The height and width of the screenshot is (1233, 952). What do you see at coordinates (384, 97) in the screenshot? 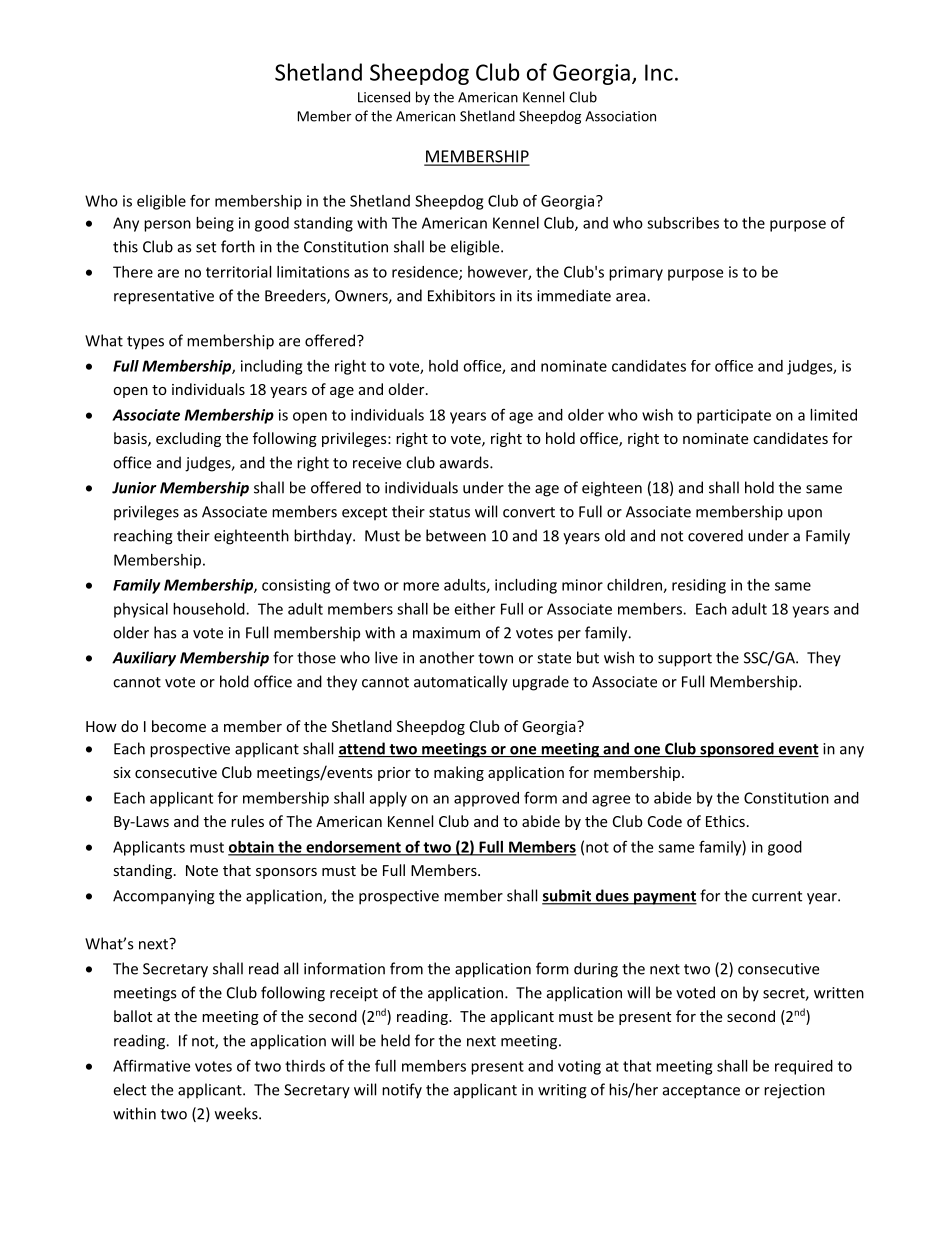
I see `Licensed` at bounding box center [384, 97].
